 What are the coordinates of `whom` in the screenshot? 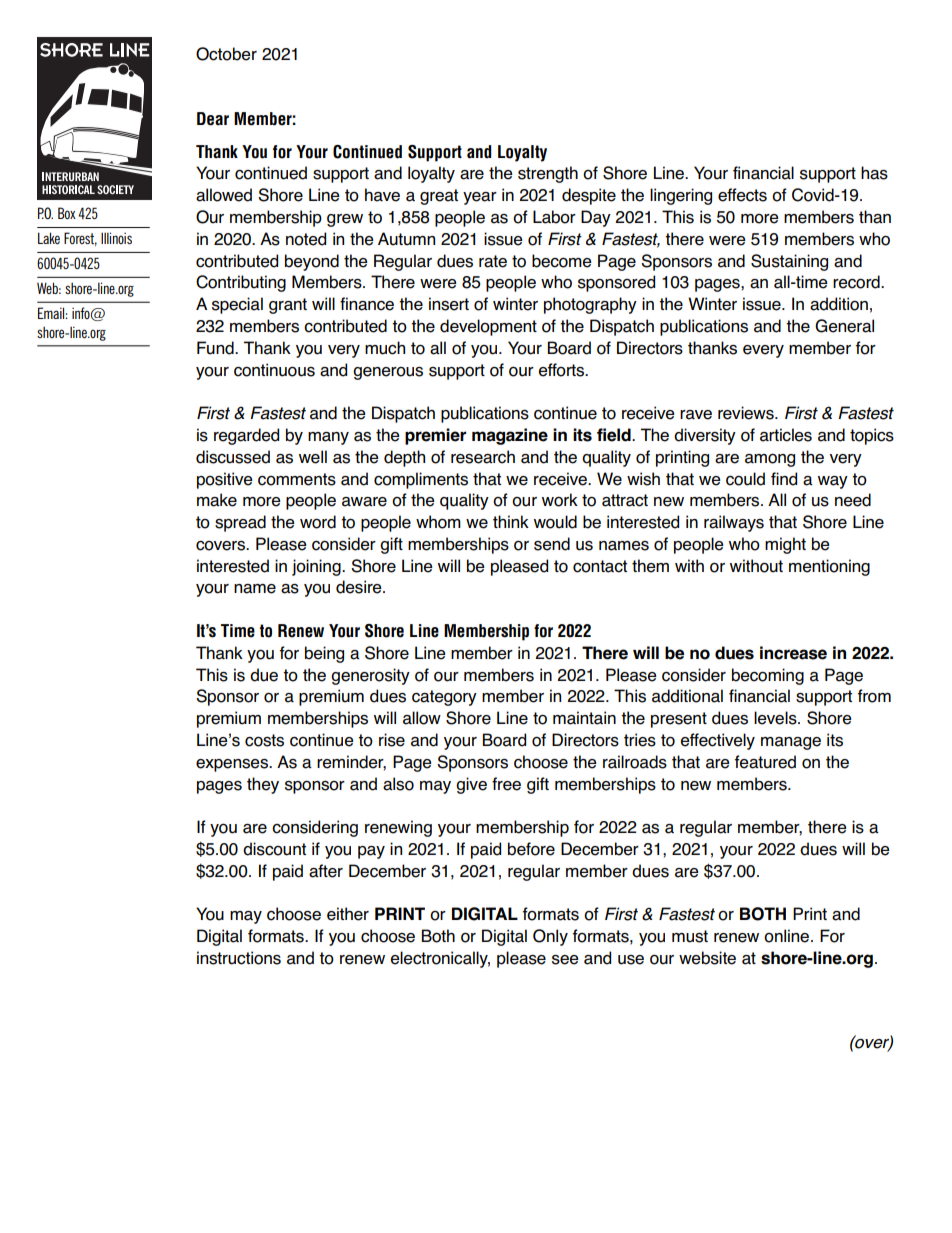 It's located at (438, 522).
